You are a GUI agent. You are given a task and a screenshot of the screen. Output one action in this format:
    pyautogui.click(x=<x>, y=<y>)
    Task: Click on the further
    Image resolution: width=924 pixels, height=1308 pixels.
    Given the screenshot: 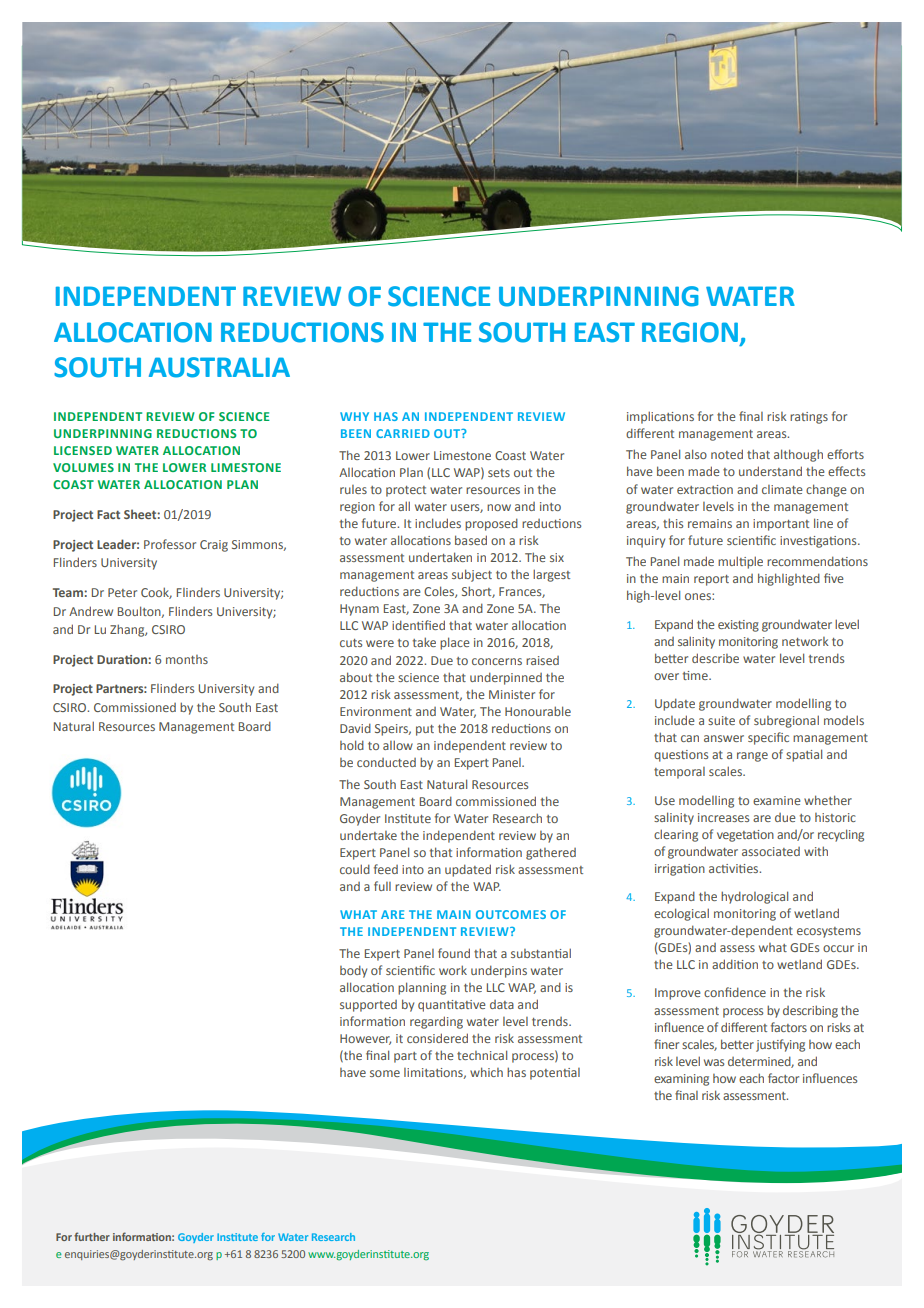 What is the action you would take?
    pyautogui.click(x=92, y=1236)
